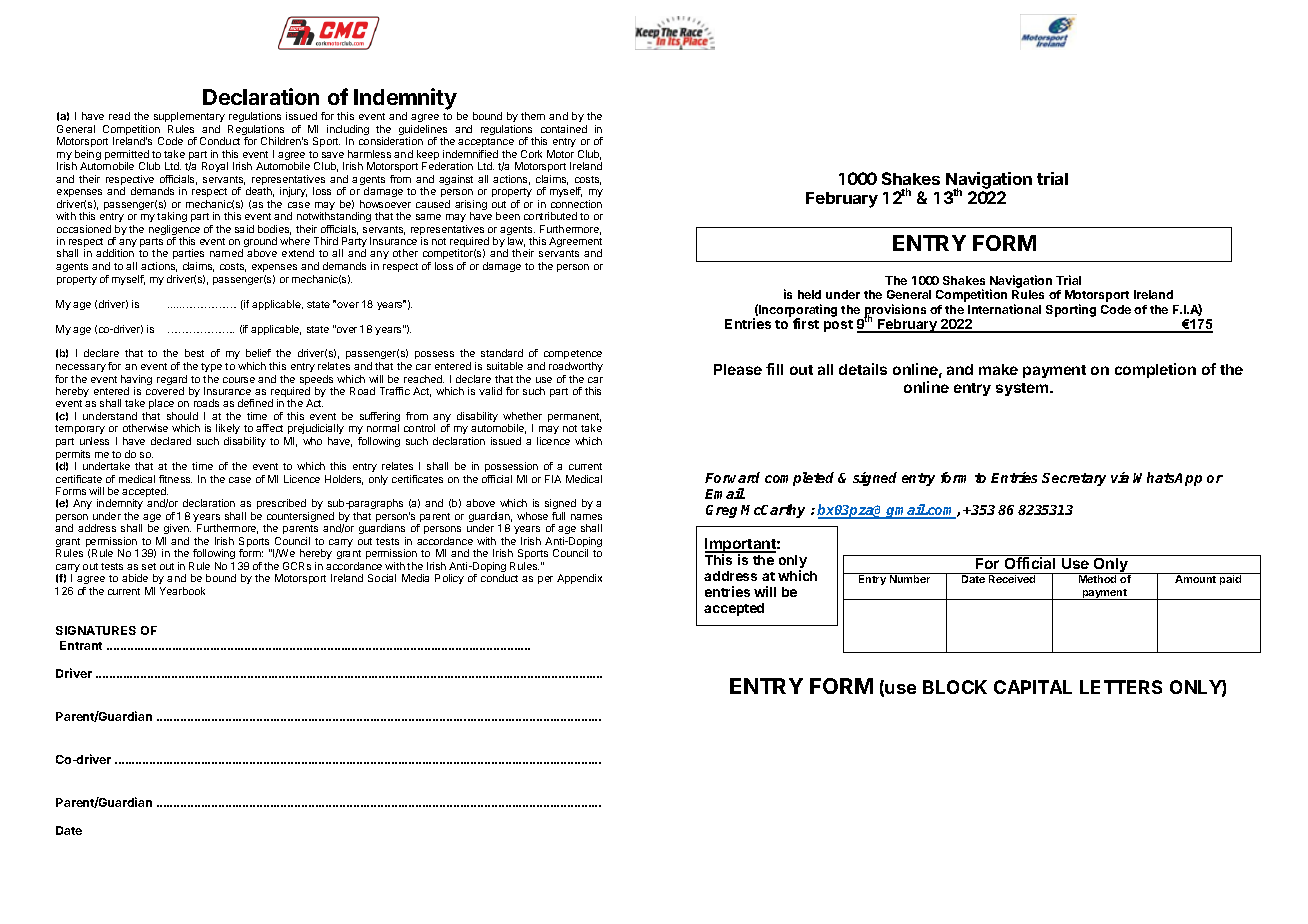  Describe the element at coordinates (516, 242) in the document. I see `law` at that location.
